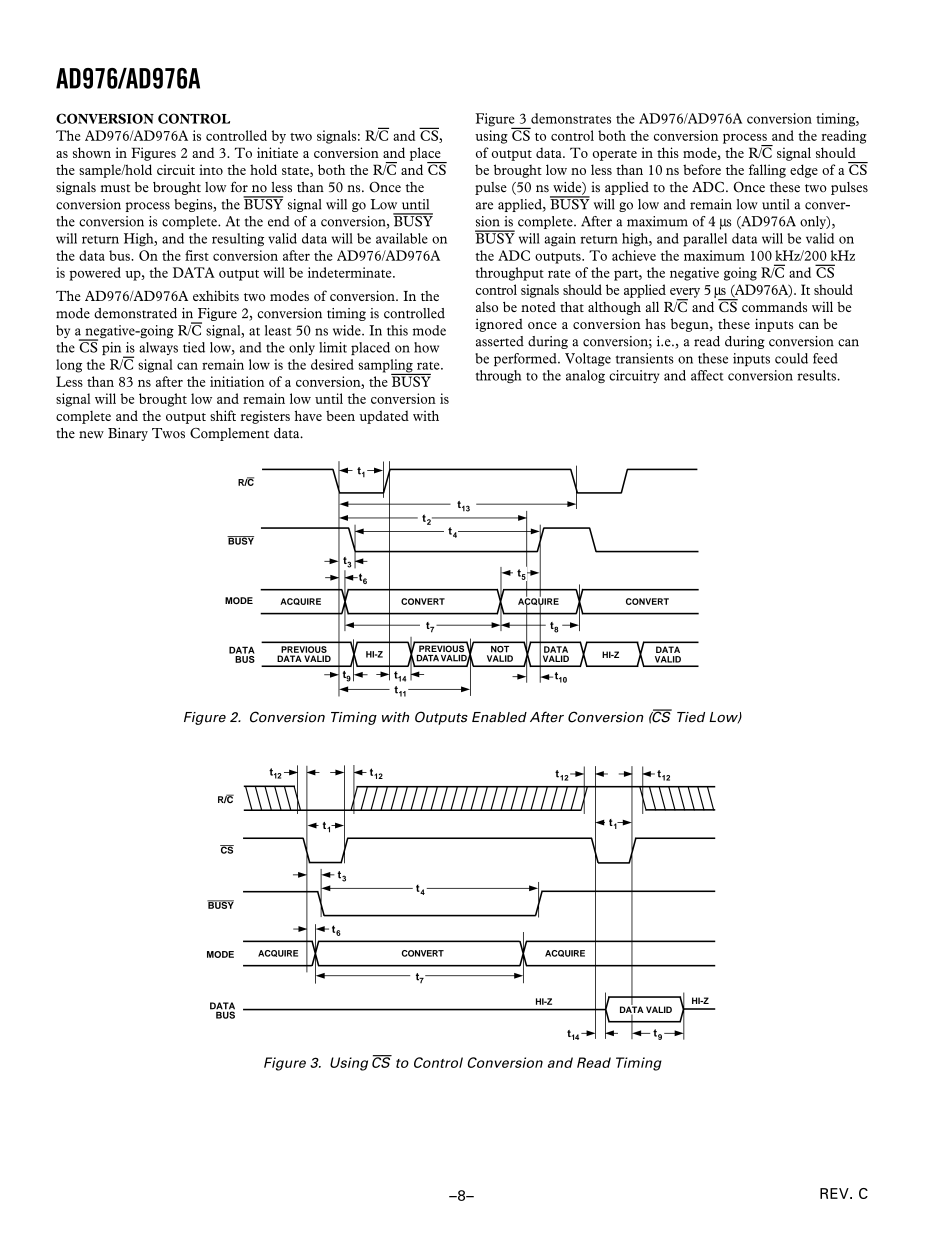 The height and width of the screenshot is (1233, 952). What do you see at coordinates (655, 324) in the screenshot?
I see `has` at bounding box center [655, 324].
